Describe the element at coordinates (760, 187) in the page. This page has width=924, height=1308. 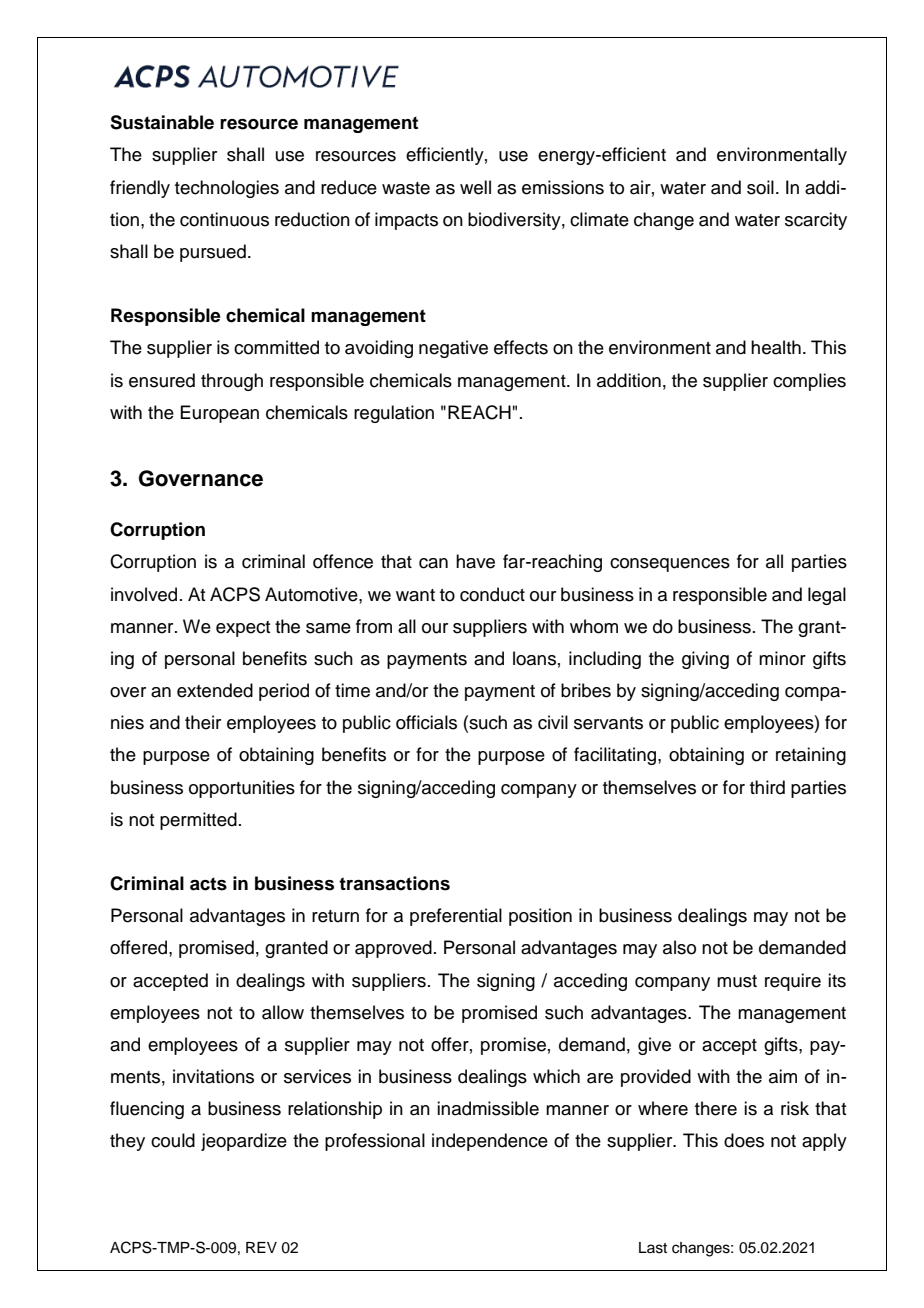
I see `soil` at that location.
